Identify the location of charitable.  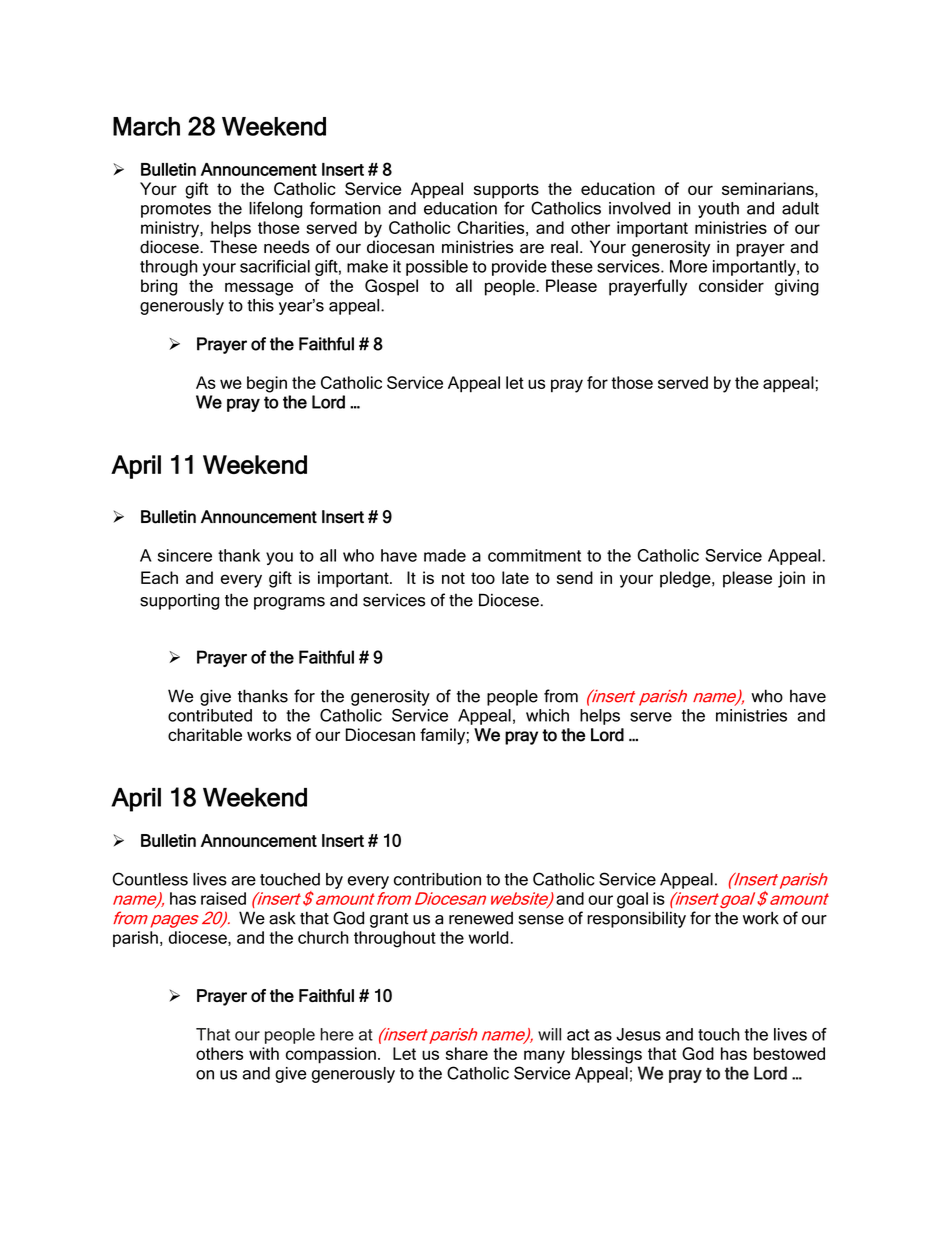
(205, 734).
